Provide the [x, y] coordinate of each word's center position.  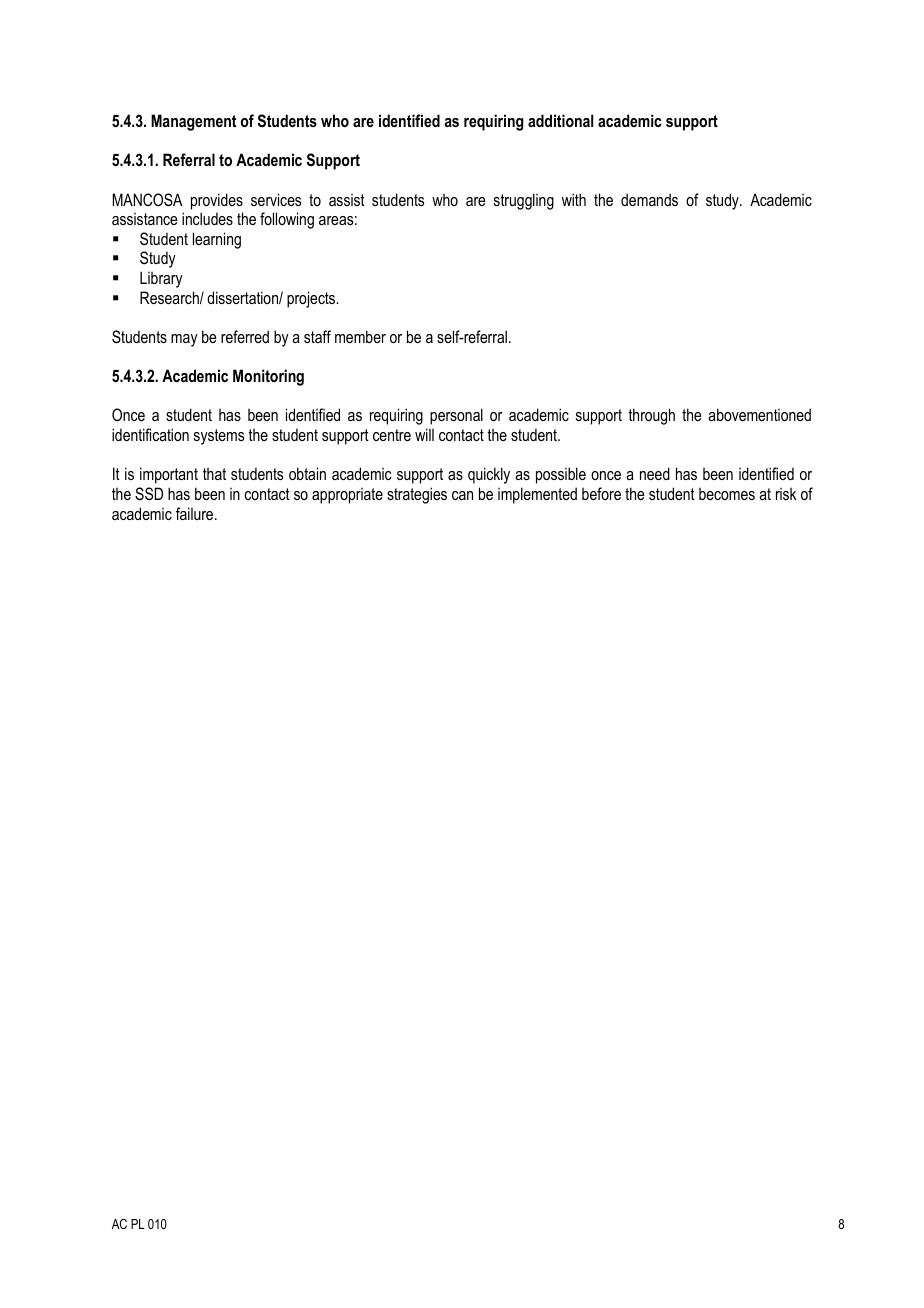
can [462, 495]
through [651, 416]
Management [193, 122]
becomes [727, 494]
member [360, 336]
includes [207, 218]
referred [245, 336]
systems [219, 437]
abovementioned [759, 414]
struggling [524, 201]
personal [456, 416]
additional [560, 120]
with [574, 199]
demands [649, 199]
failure [196, 513]
